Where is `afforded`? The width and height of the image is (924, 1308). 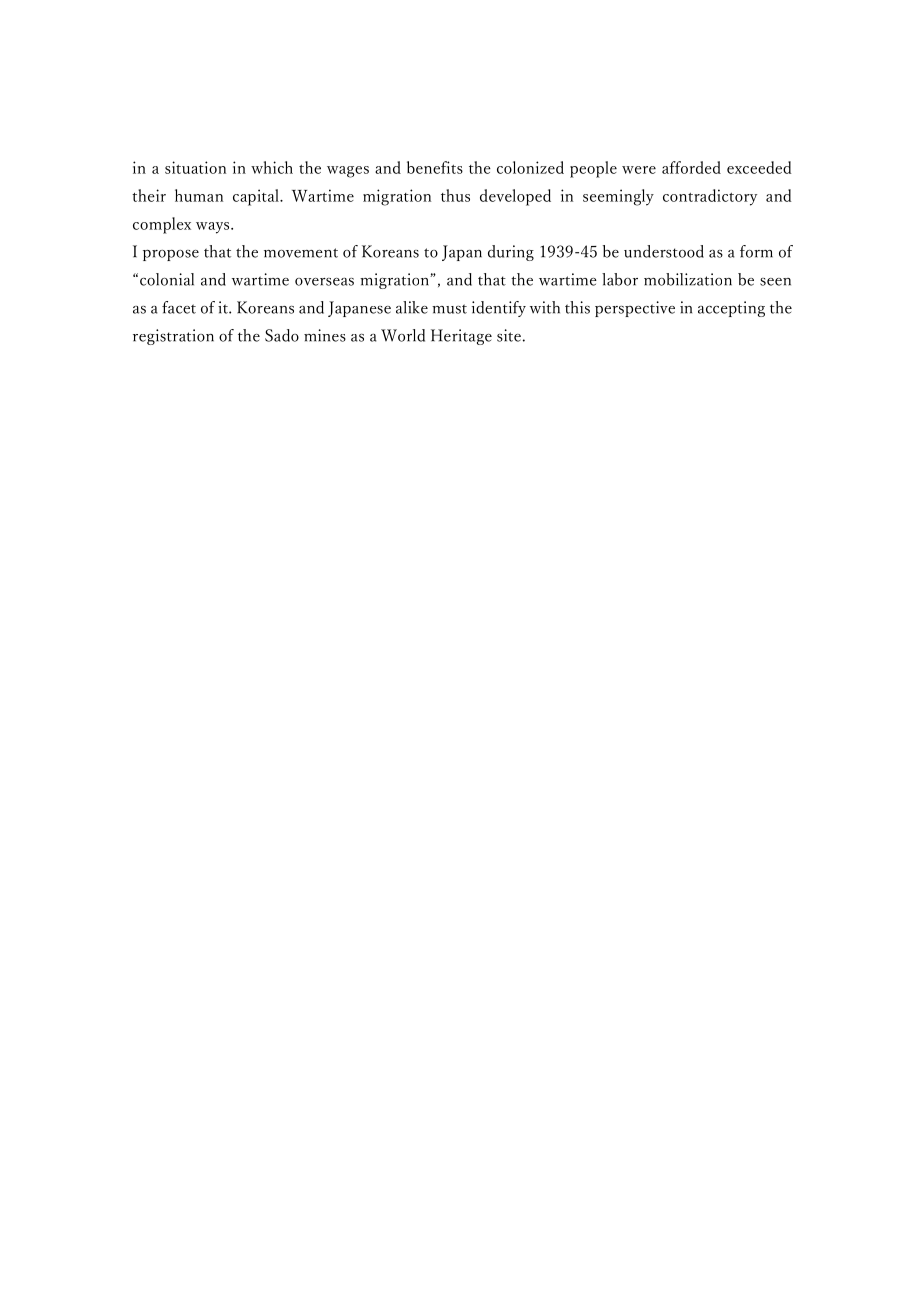 afforded is located at coordinates (691, 167).
